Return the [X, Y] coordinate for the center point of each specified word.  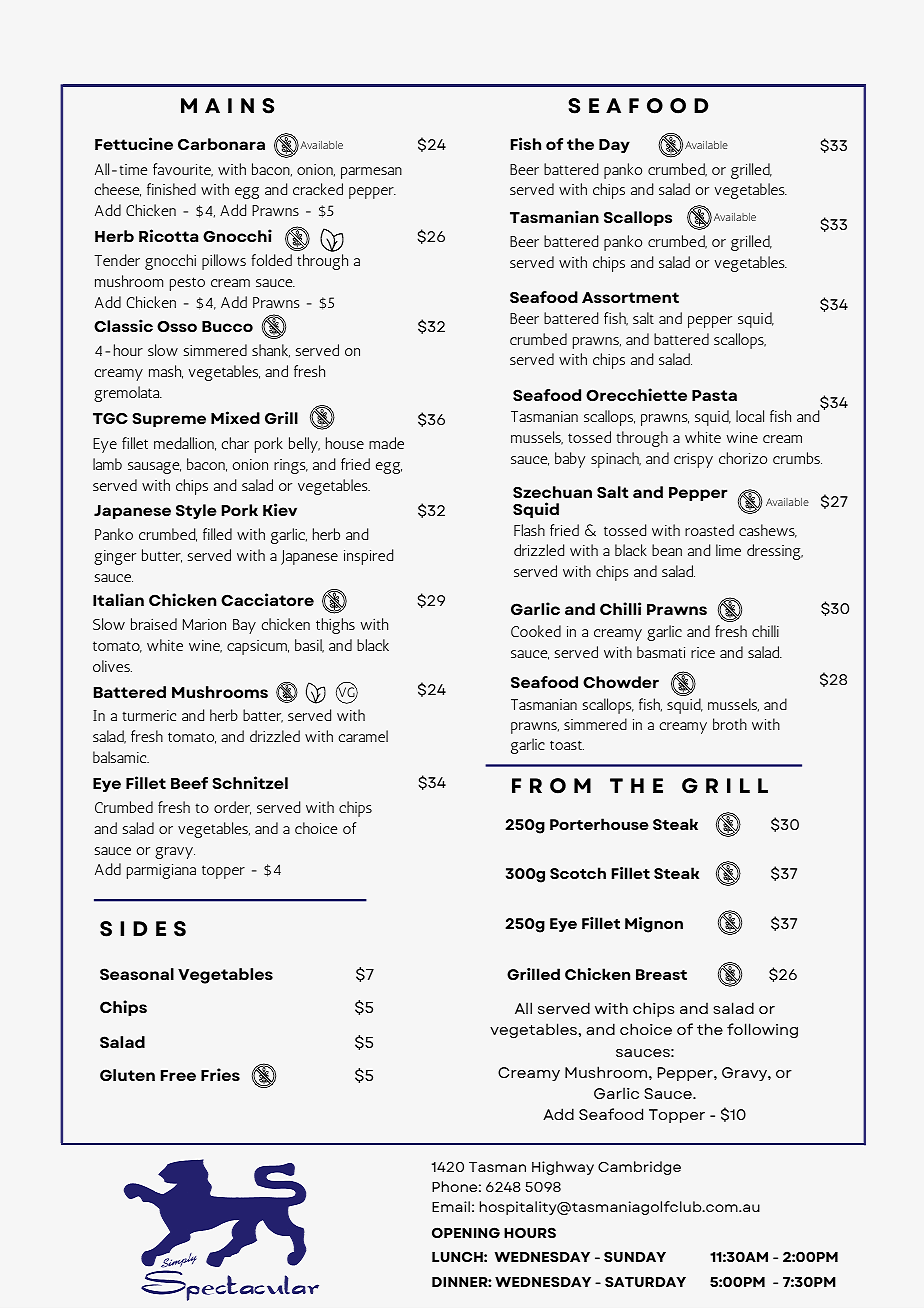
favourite [183, 170]
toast [567, 745]
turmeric [149, 715]
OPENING [466, 1232]
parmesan [371, 173]
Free [178, 1075]
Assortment [630, 297]
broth [730, 724]
